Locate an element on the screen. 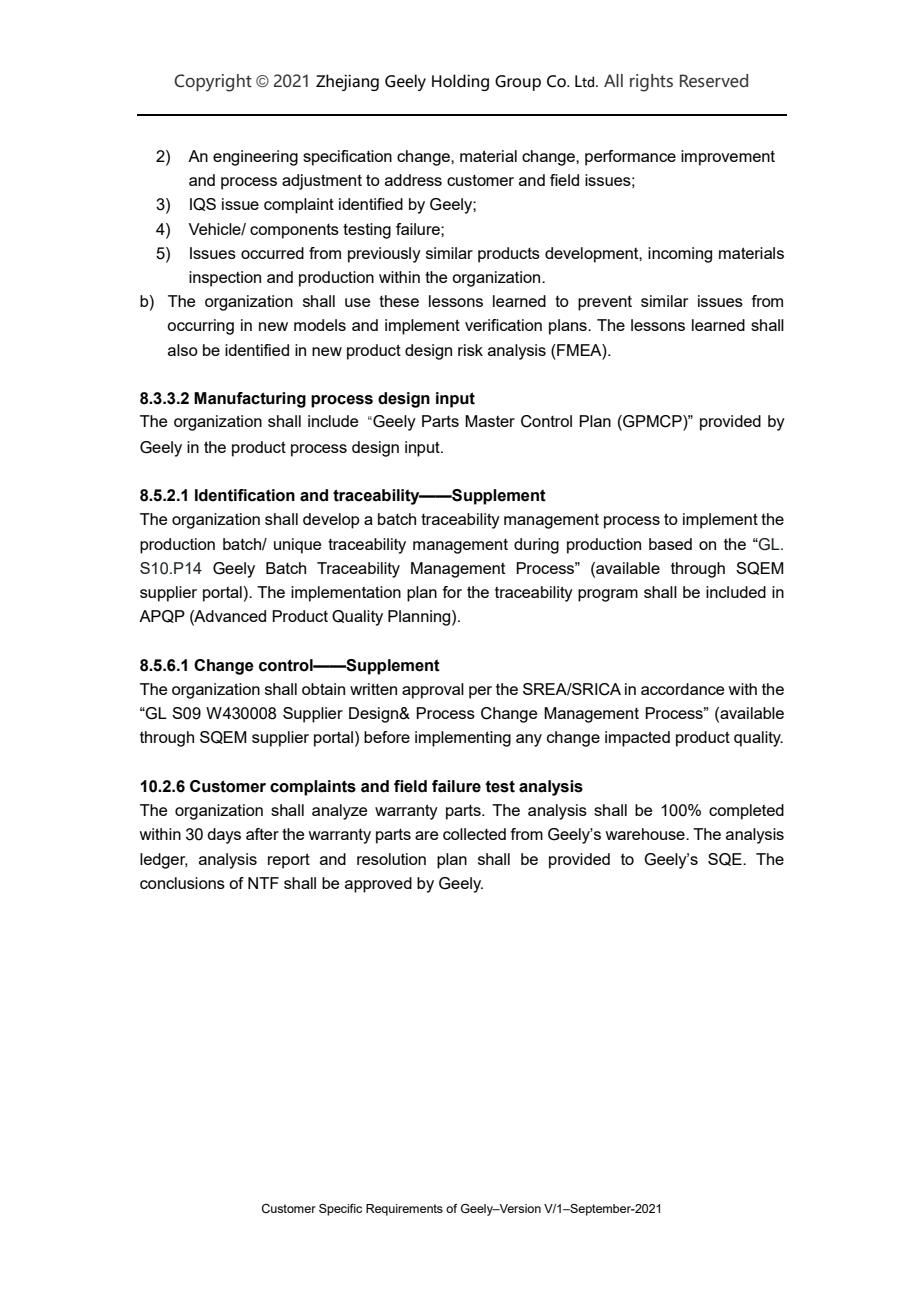 The width and height of the screenshot is (924, 1308). Identification is located at coordinates (245, 495).
